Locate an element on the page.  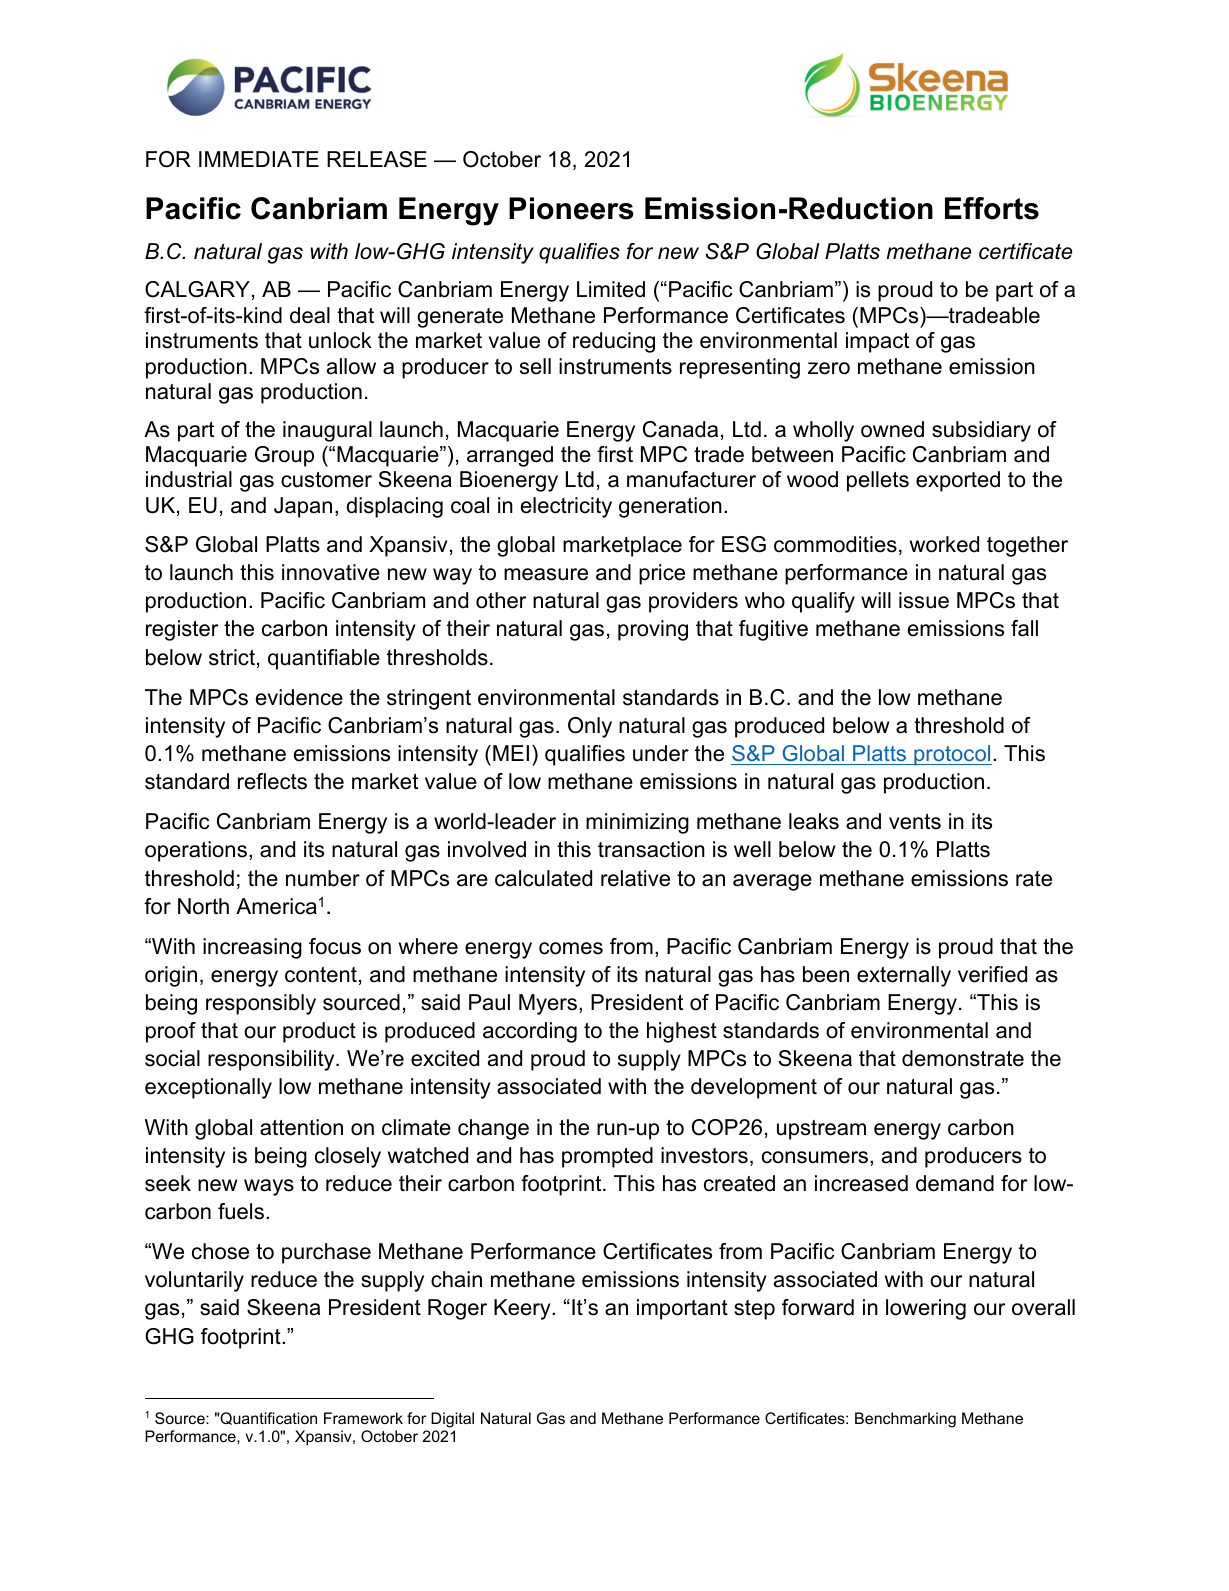
protocol is located at coordinates (952, 755).
